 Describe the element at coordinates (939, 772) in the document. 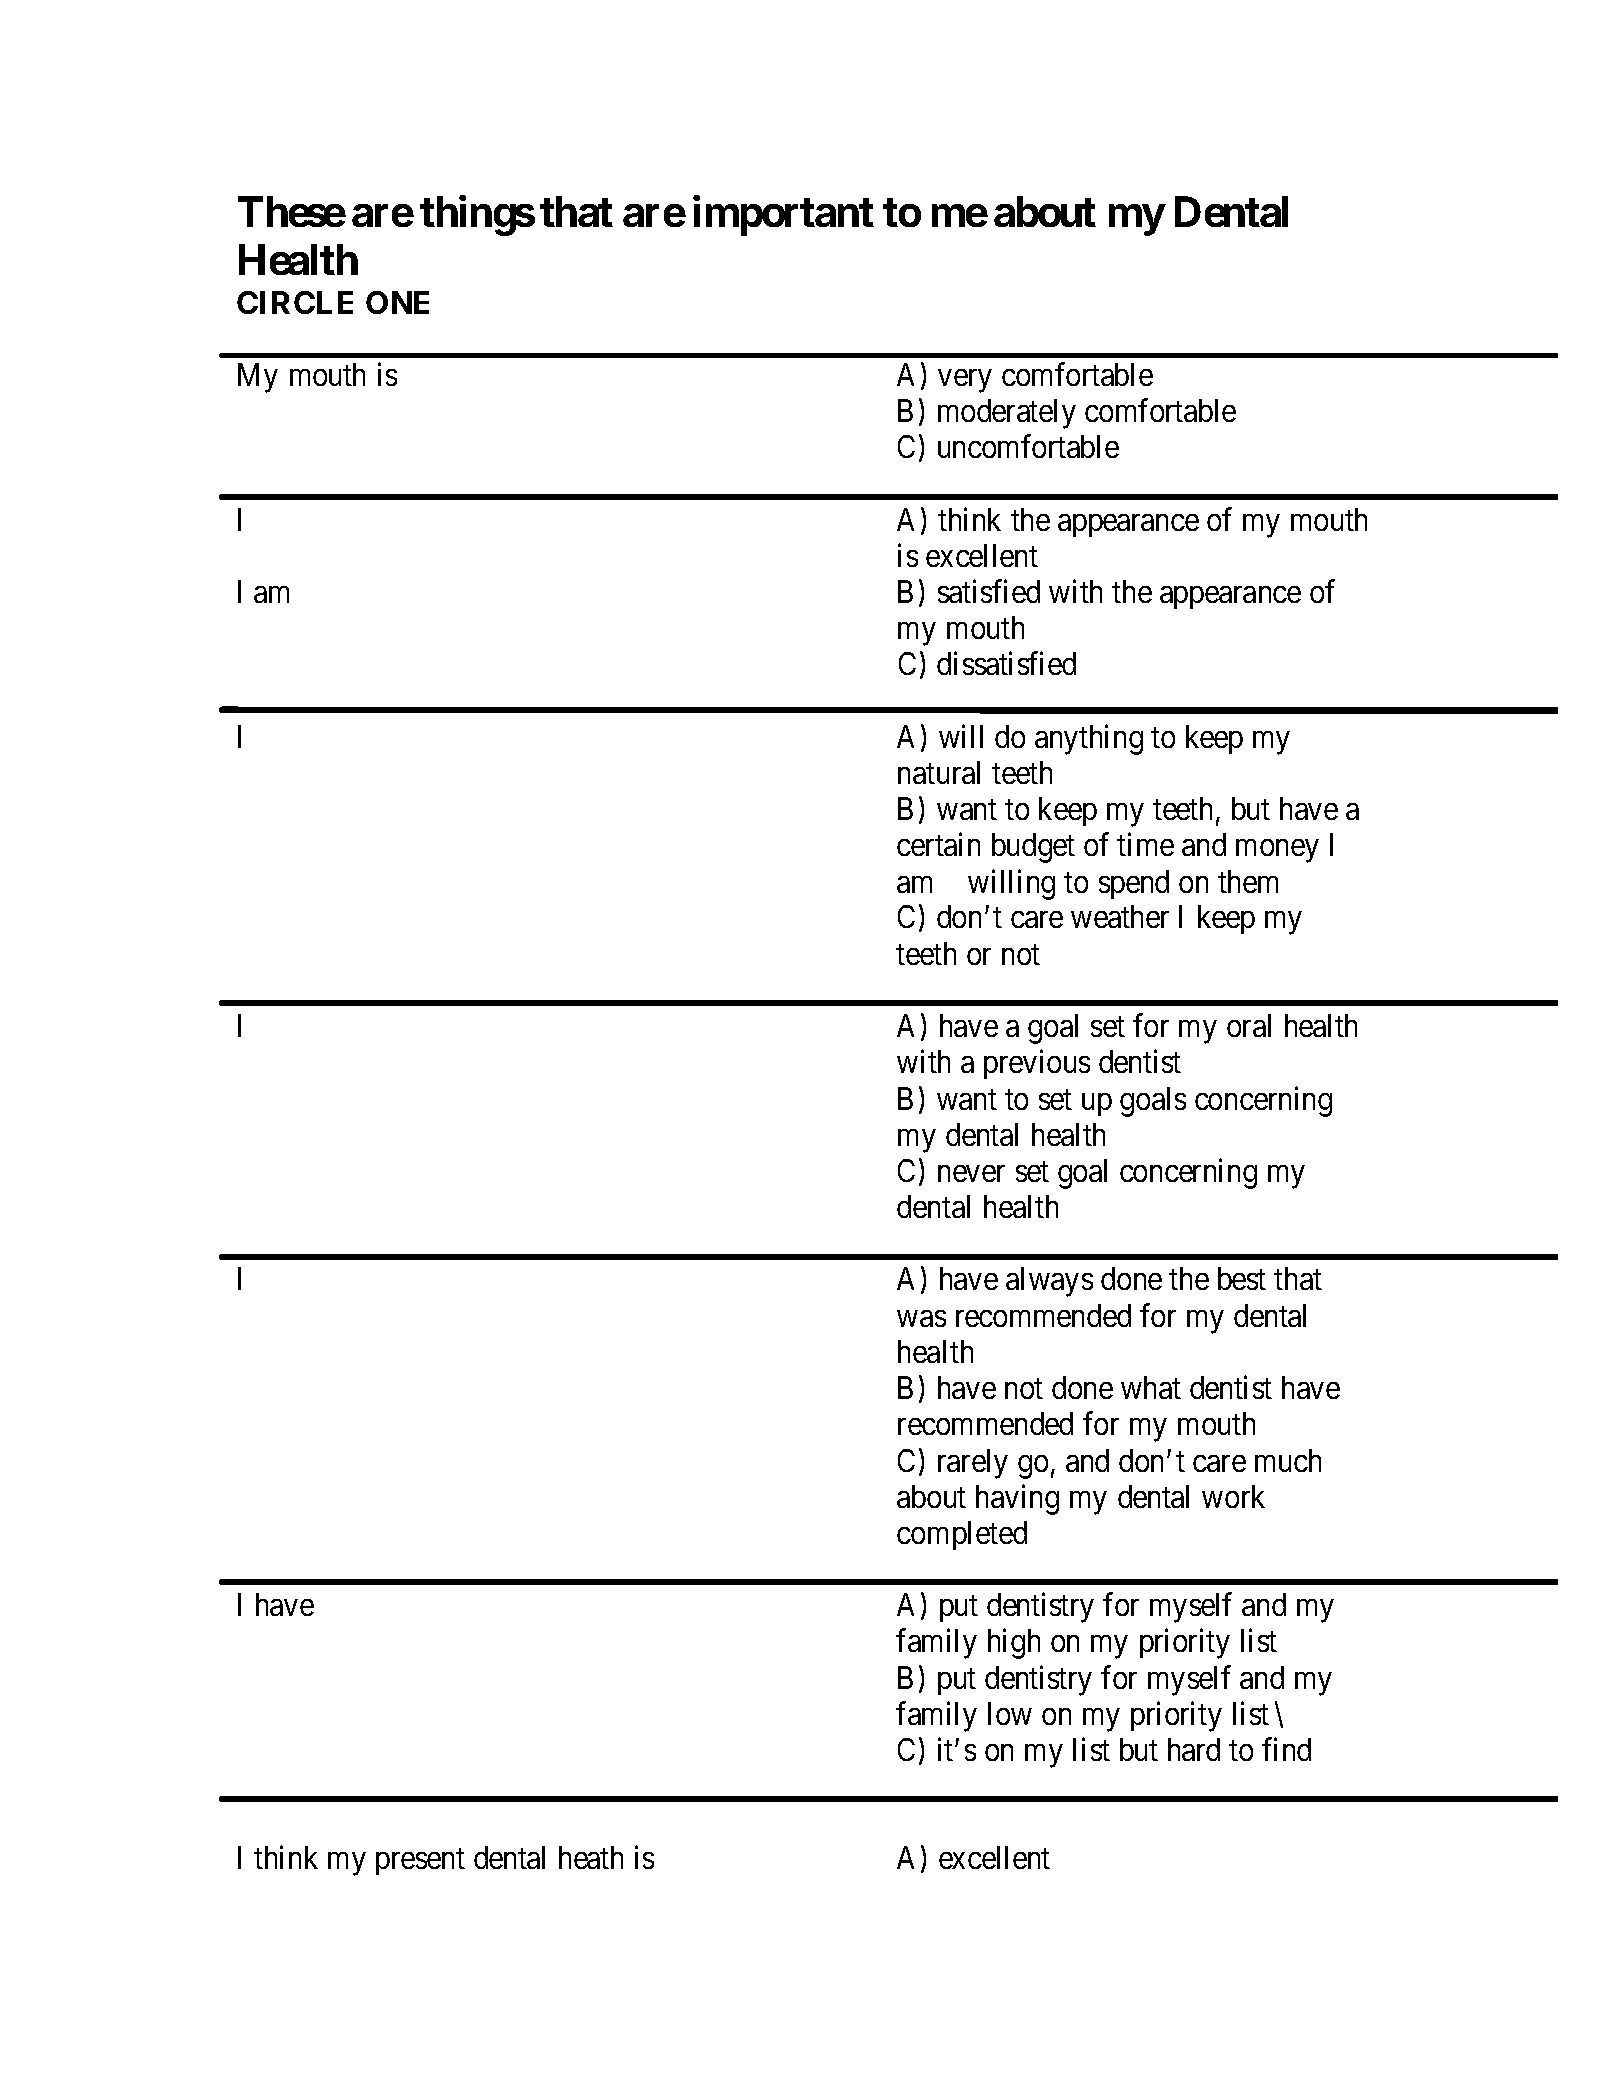

I see `natural` at that location.
